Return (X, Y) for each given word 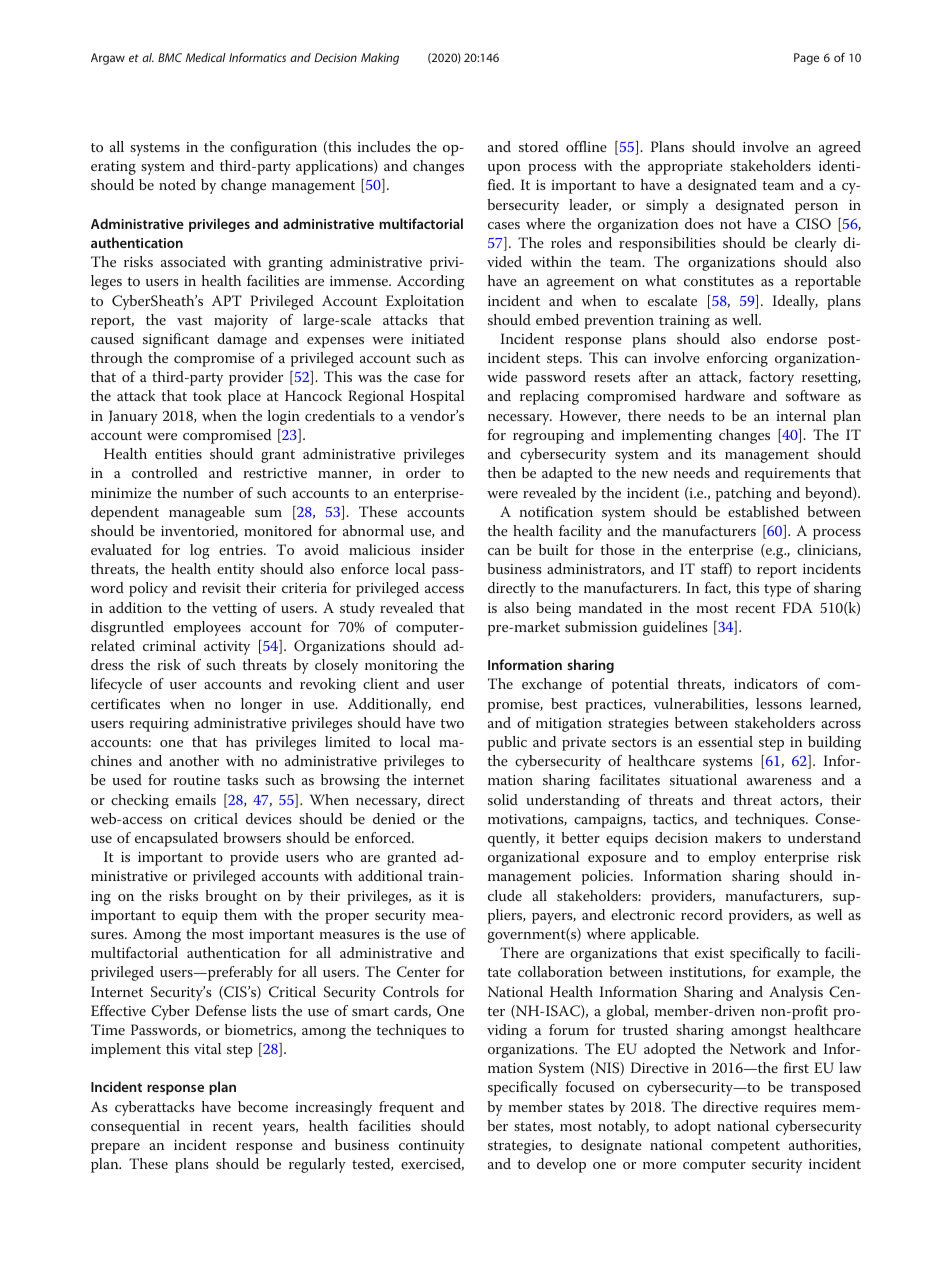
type (777, 590)
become (263, 1106)
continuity (432, 1147)
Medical (206, 57)
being (553, 609)
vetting (234, 610)
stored (538, 146)
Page (806, 59)
